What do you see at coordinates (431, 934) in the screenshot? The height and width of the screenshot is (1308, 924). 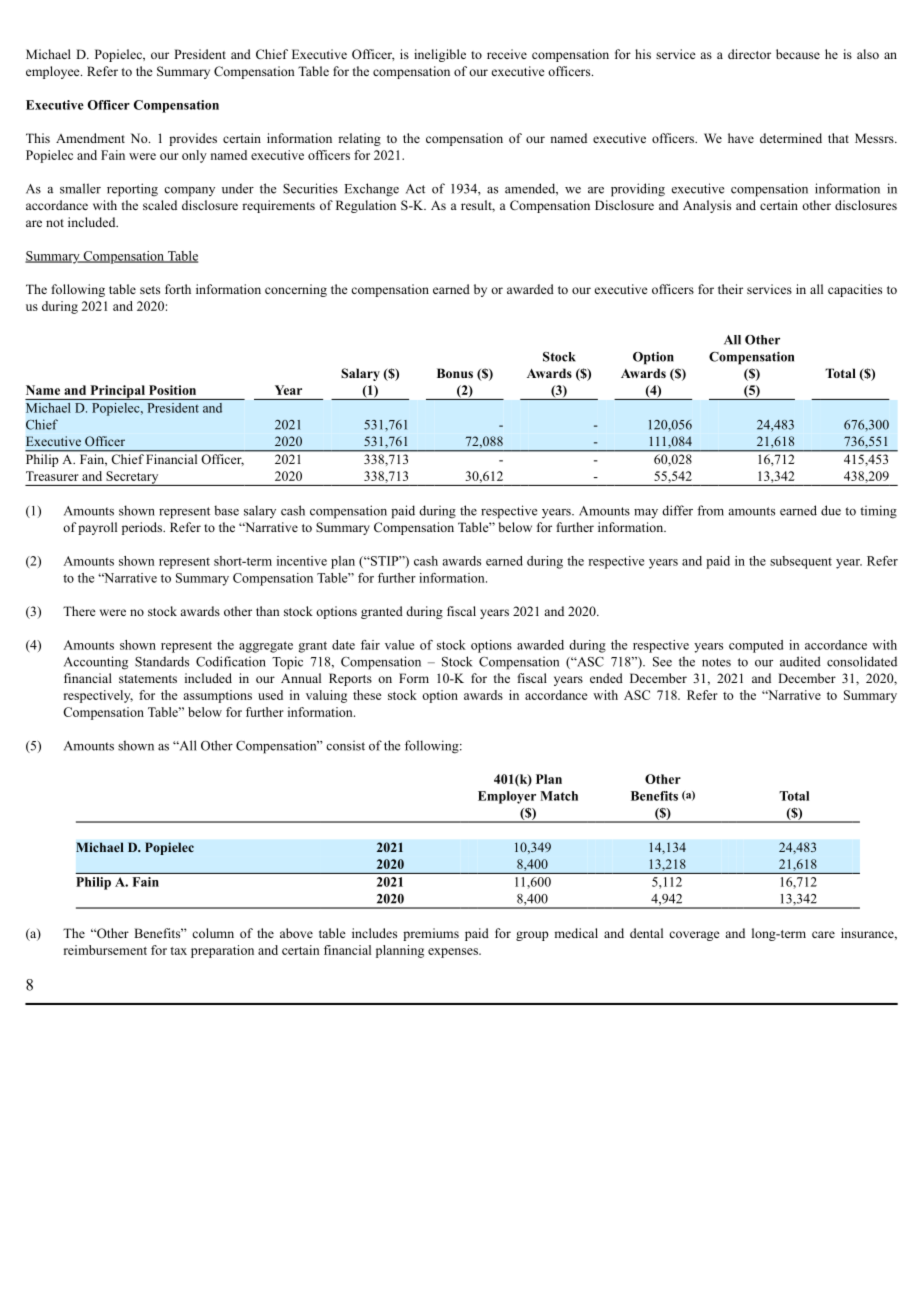 I see `premiums` at bounding box center [431, 934].
